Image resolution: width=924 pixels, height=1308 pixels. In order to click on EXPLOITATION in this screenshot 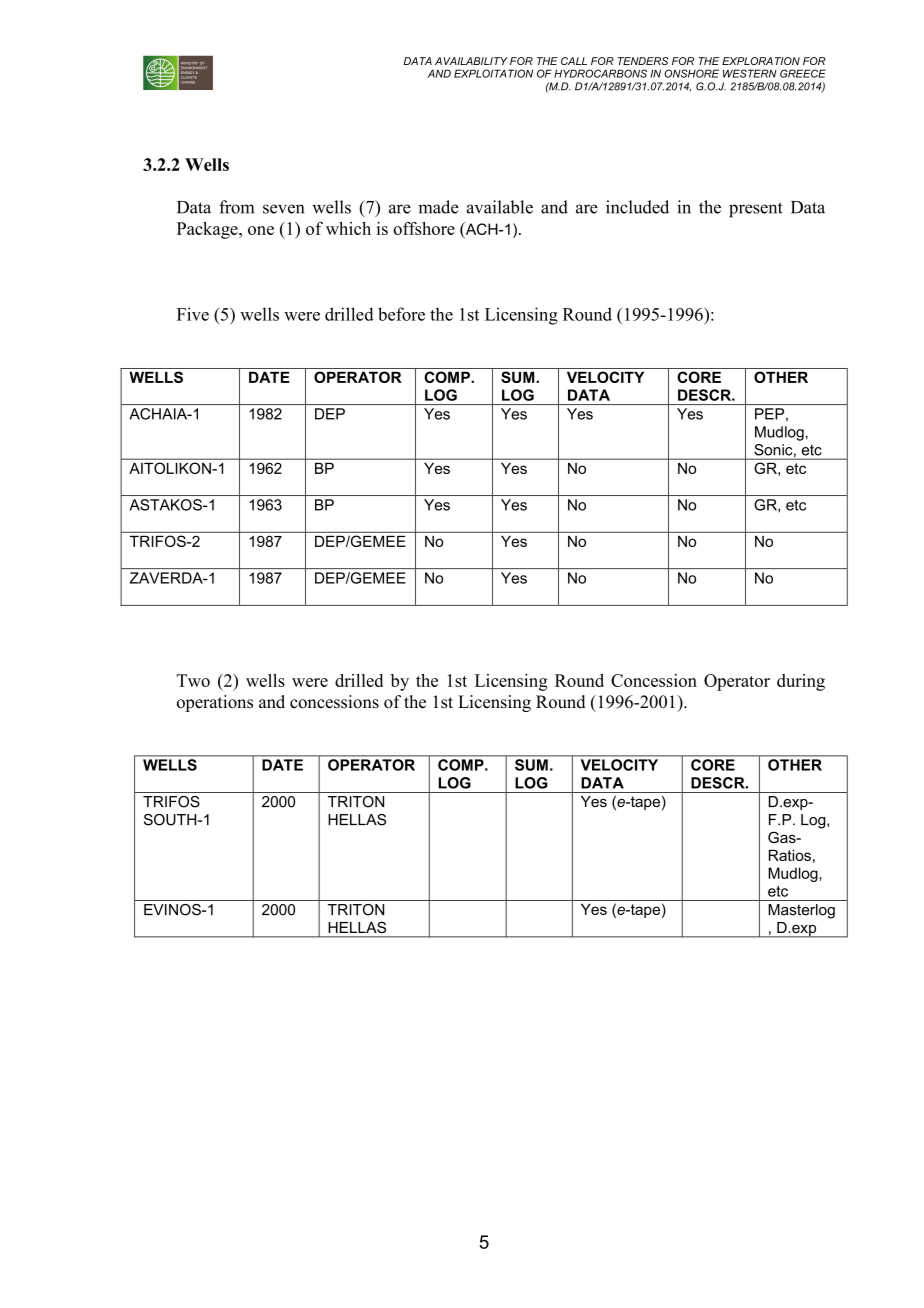, I will do `click(493, 73)`.
